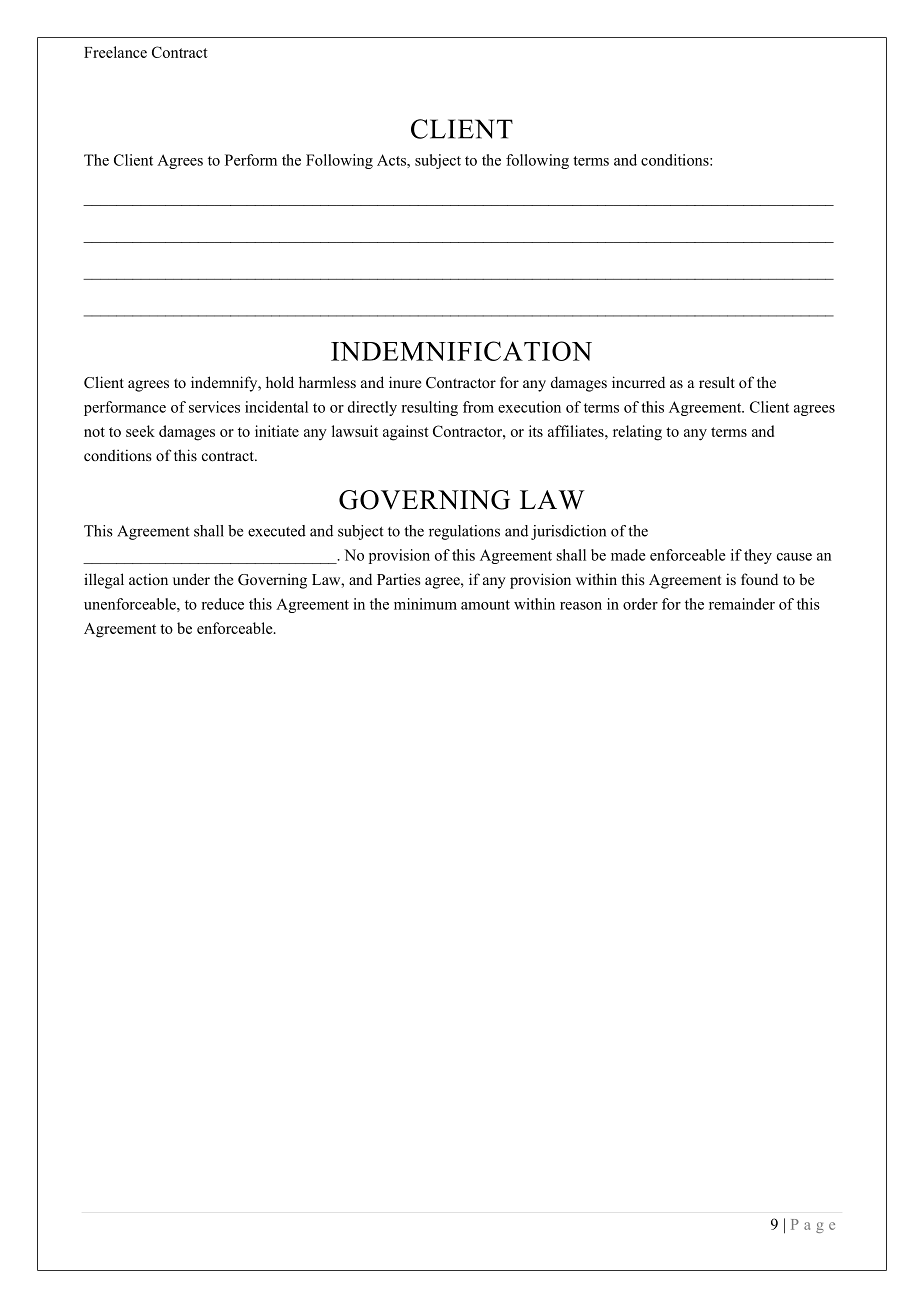  Describe the element at coordinates (461, 351) in the document. I see `INDEMNIFICATION` at that location.
